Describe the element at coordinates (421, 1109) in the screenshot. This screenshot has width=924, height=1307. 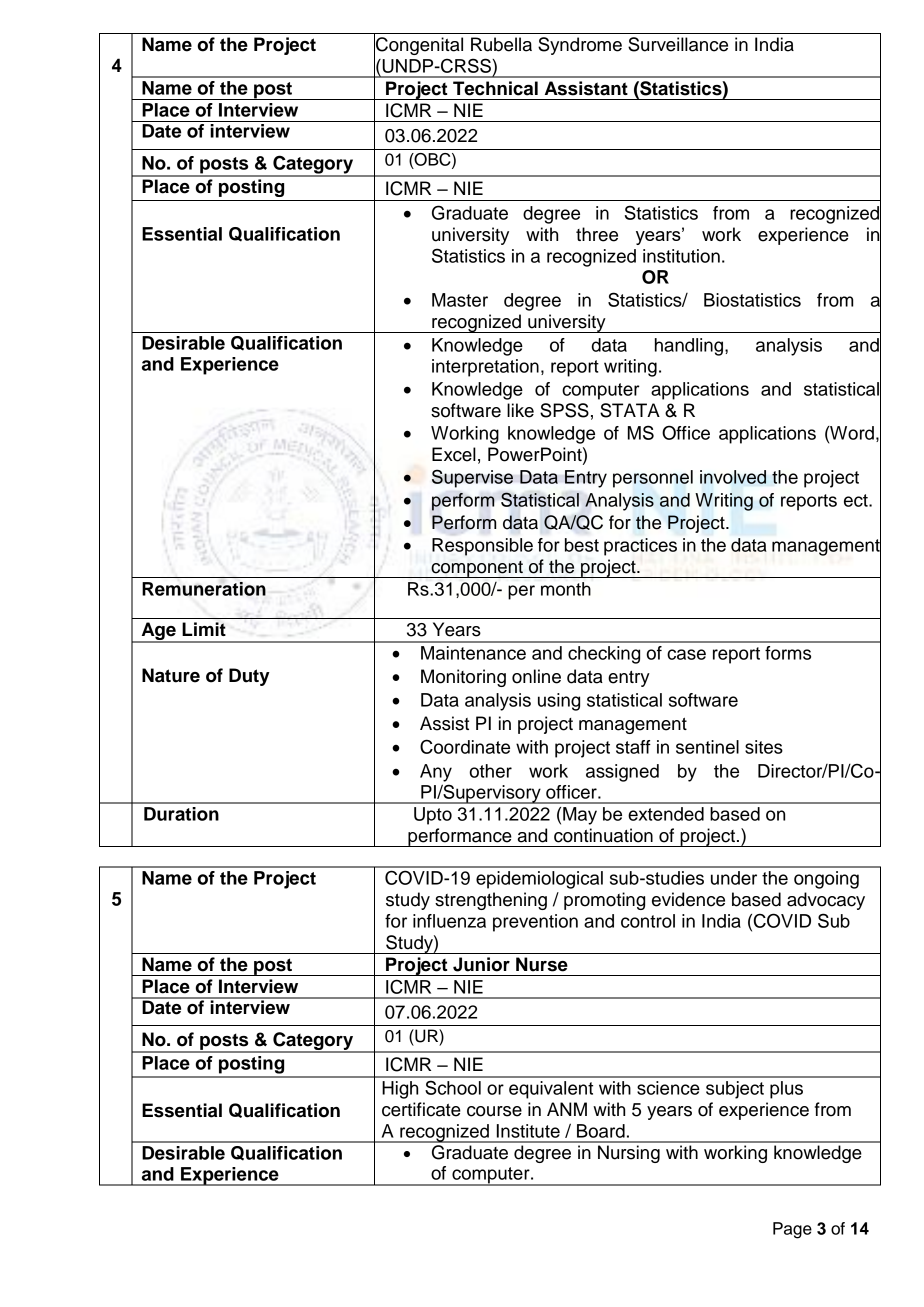
I see `certificate` at that location.
